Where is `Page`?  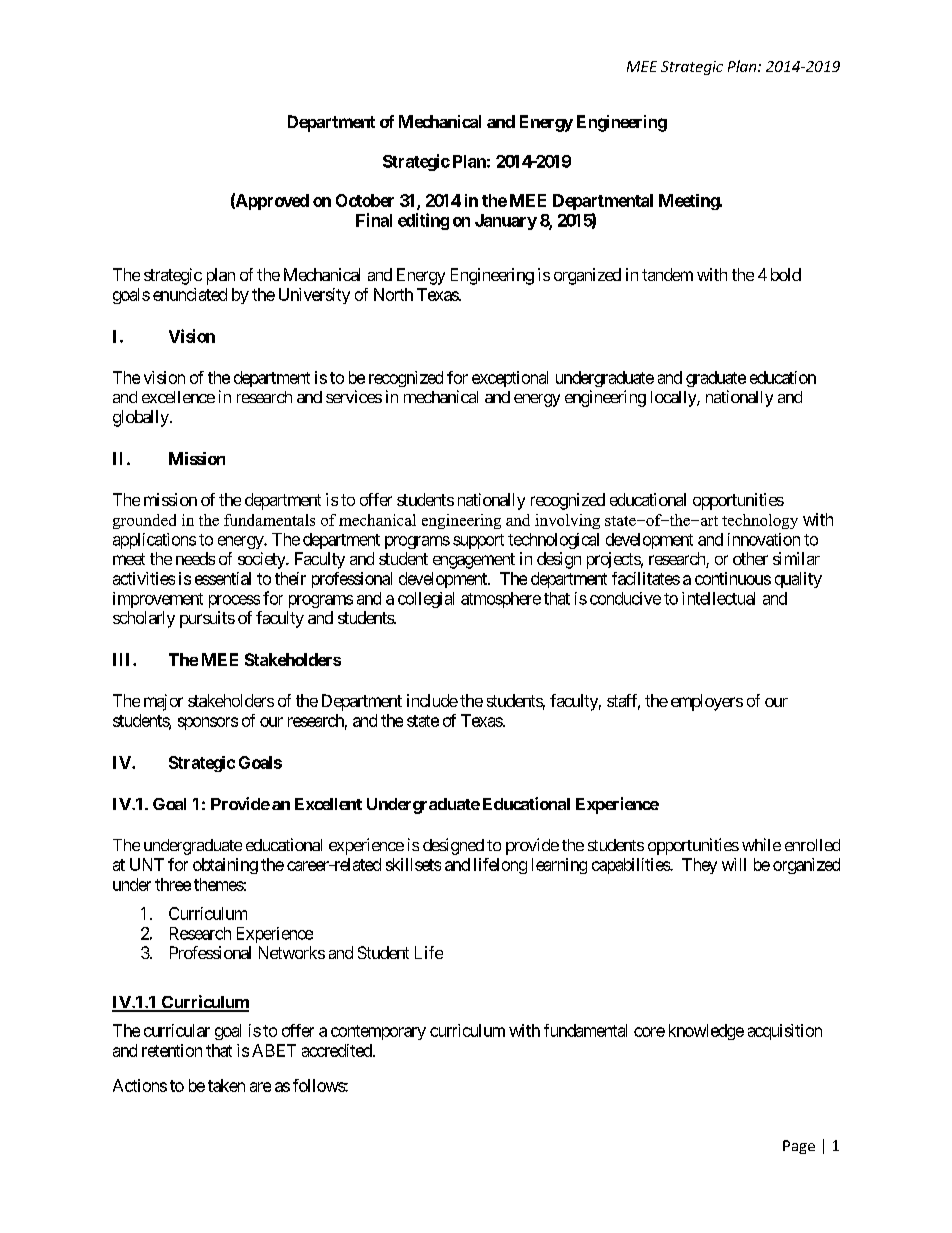
Page is located at coordinates (799, 1147).
